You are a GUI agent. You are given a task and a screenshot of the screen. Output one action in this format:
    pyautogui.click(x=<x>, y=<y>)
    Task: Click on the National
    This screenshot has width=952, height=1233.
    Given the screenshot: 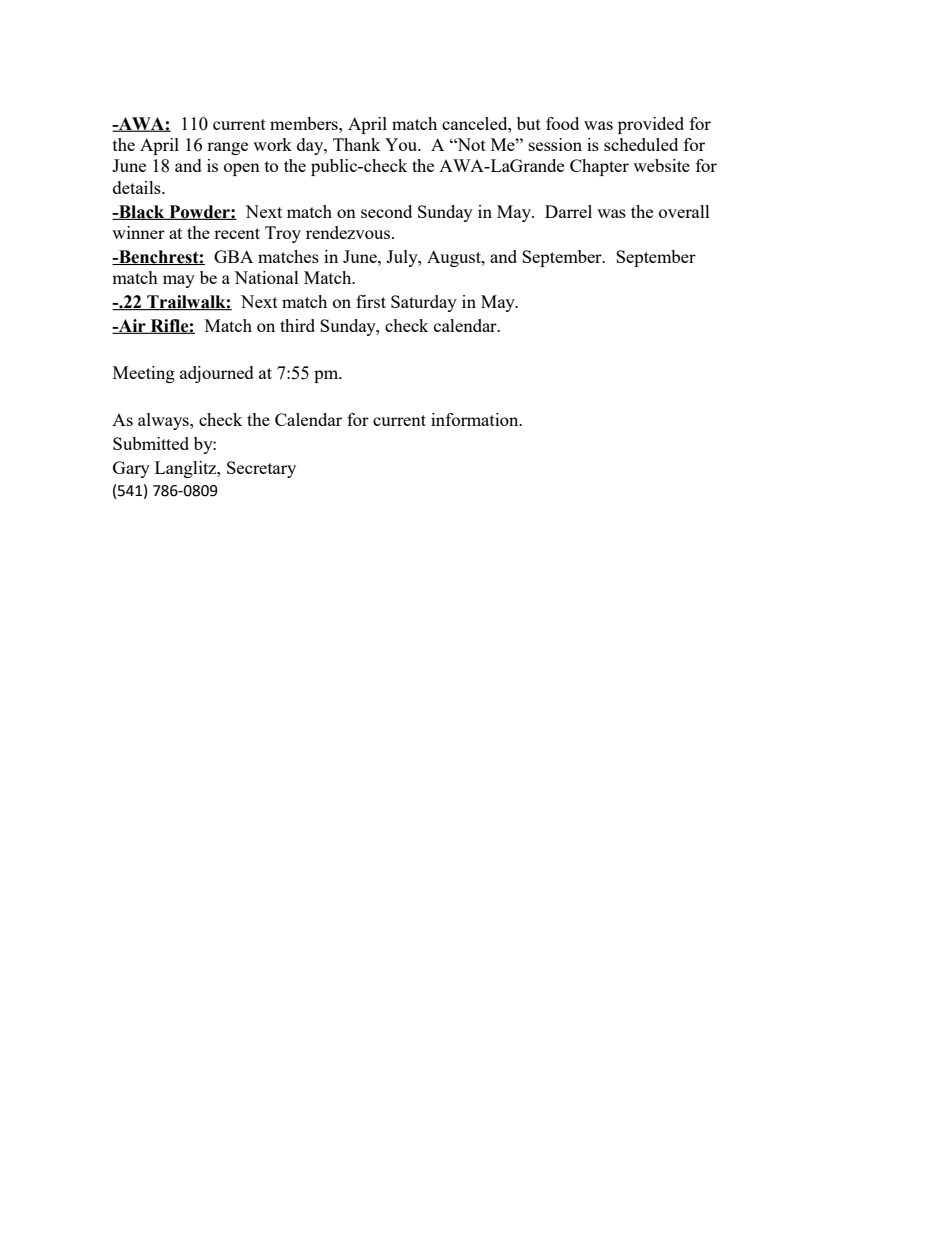 What is the action you would take?
    pyautogui.click(x=266, y=277)
